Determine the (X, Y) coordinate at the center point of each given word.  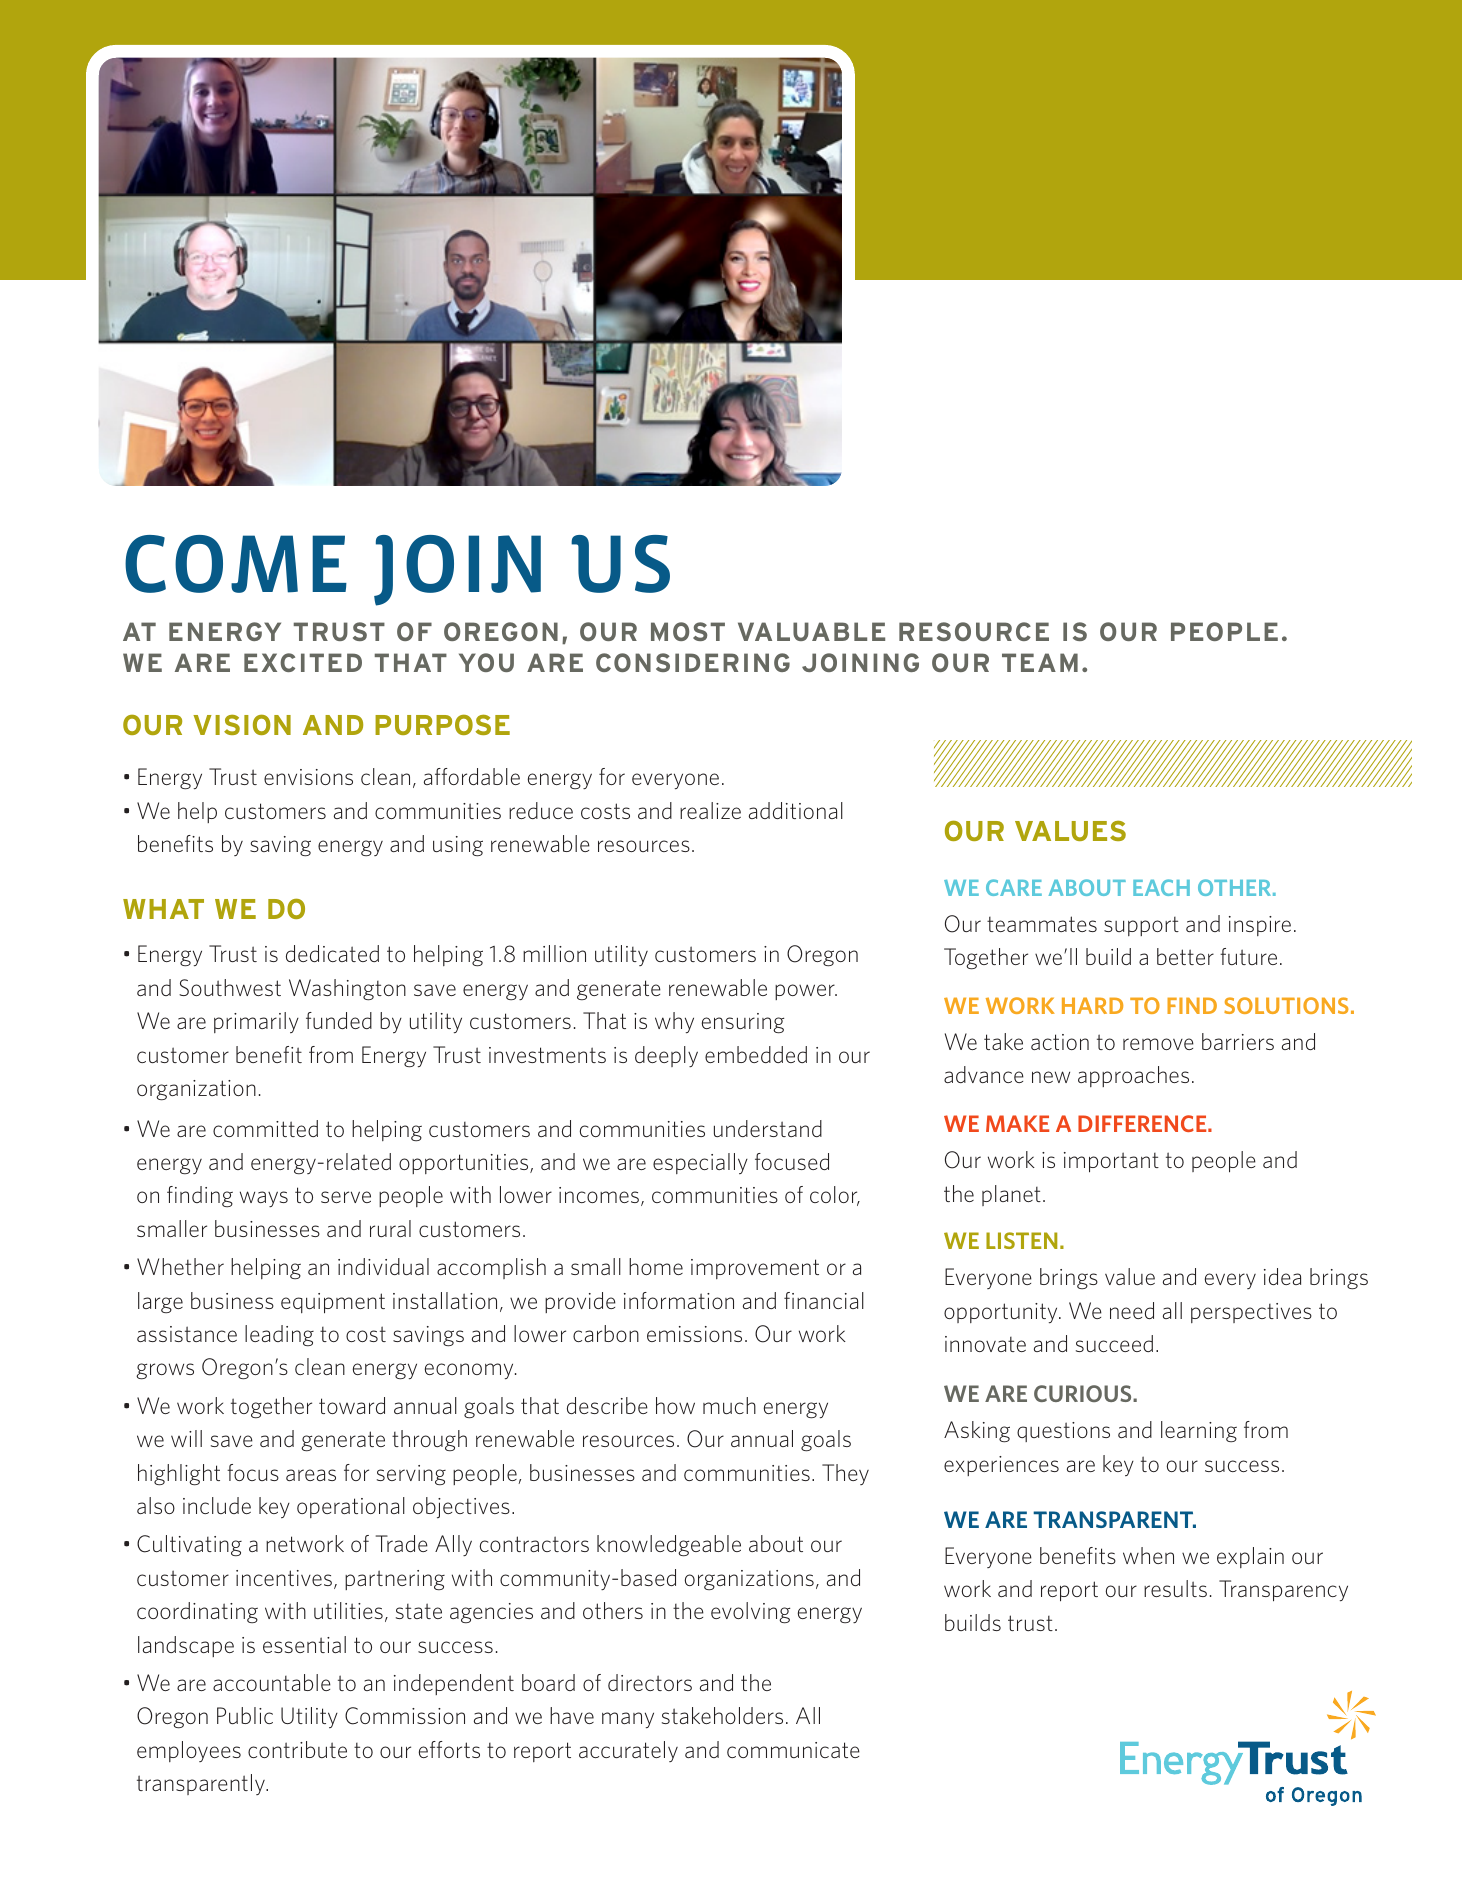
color (835, 1196)
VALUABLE (811, 631)
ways (264, 1199)
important (1111, 1162)
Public (245, 1715)
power (806, 992)
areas (311, 1475)
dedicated (332, 953)
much (729, 1405)
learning (1199, 1431)
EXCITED (303, 662)
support (1141, 926)
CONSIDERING (693, 662)
